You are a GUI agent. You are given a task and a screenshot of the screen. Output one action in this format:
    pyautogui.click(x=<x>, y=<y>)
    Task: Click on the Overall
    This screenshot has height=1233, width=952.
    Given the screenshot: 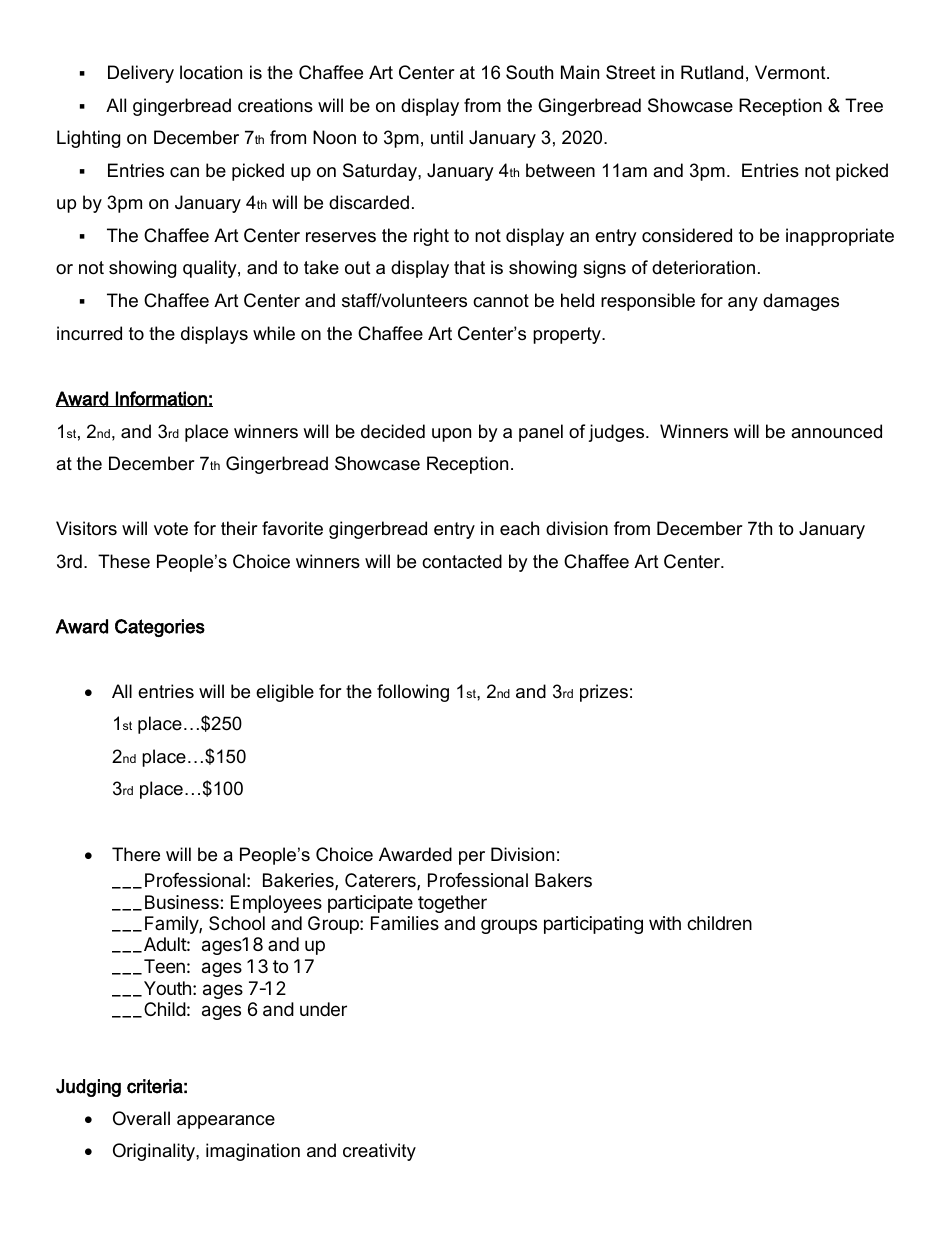 What is the action you would take?
    pyautogui.click(x=141, y=1118)
